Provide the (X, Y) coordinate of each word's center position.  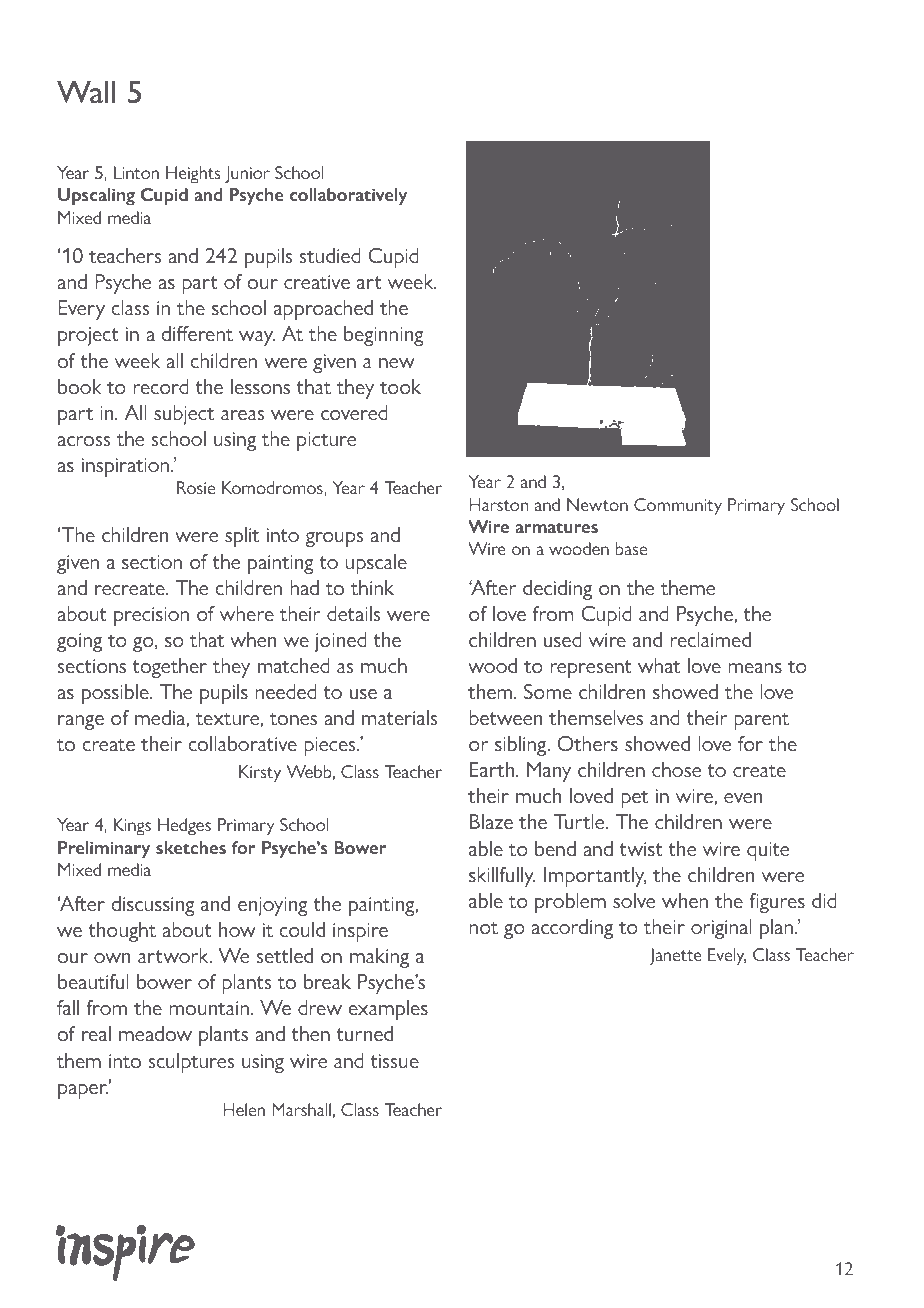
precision (151, 616)
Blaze (491, 821)
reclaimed (710, 639)
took (400, 386)
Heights (193, 175)
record (161, 386)
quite (768, 851)
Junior (247, 174)
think (372, 587)
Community (678, 507)
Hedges (184, 827)
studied (330, 255)
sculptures (192, 1063)
